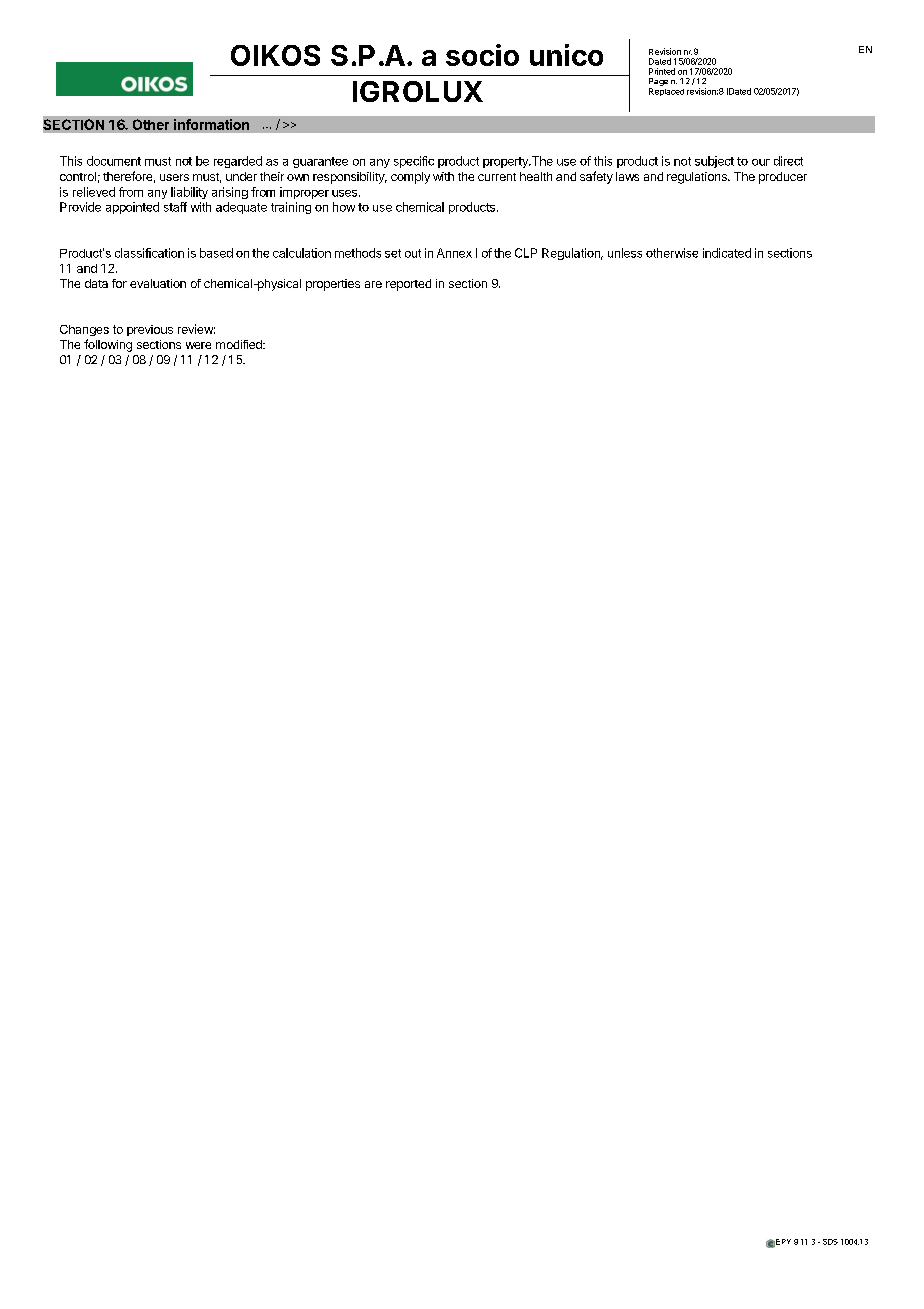 The width and height of the screenshot is (924, 1309). What do you see at coordinates (666, 92) in the screenshot?
I see `Replaced` at bounding box center [666, 92].
